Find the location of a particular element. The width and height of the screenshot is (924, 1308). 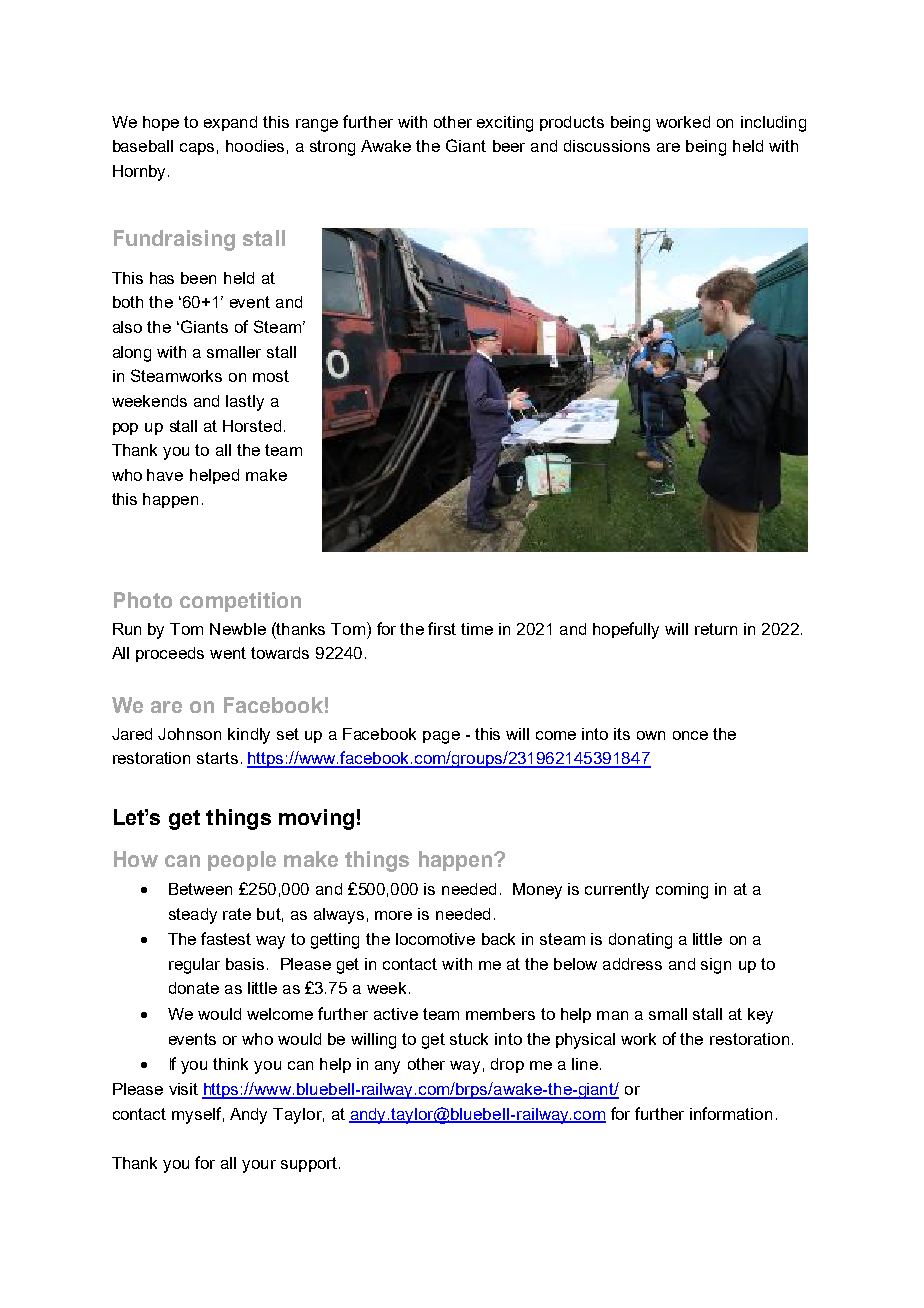

including is located at coordinates (773, 124).
